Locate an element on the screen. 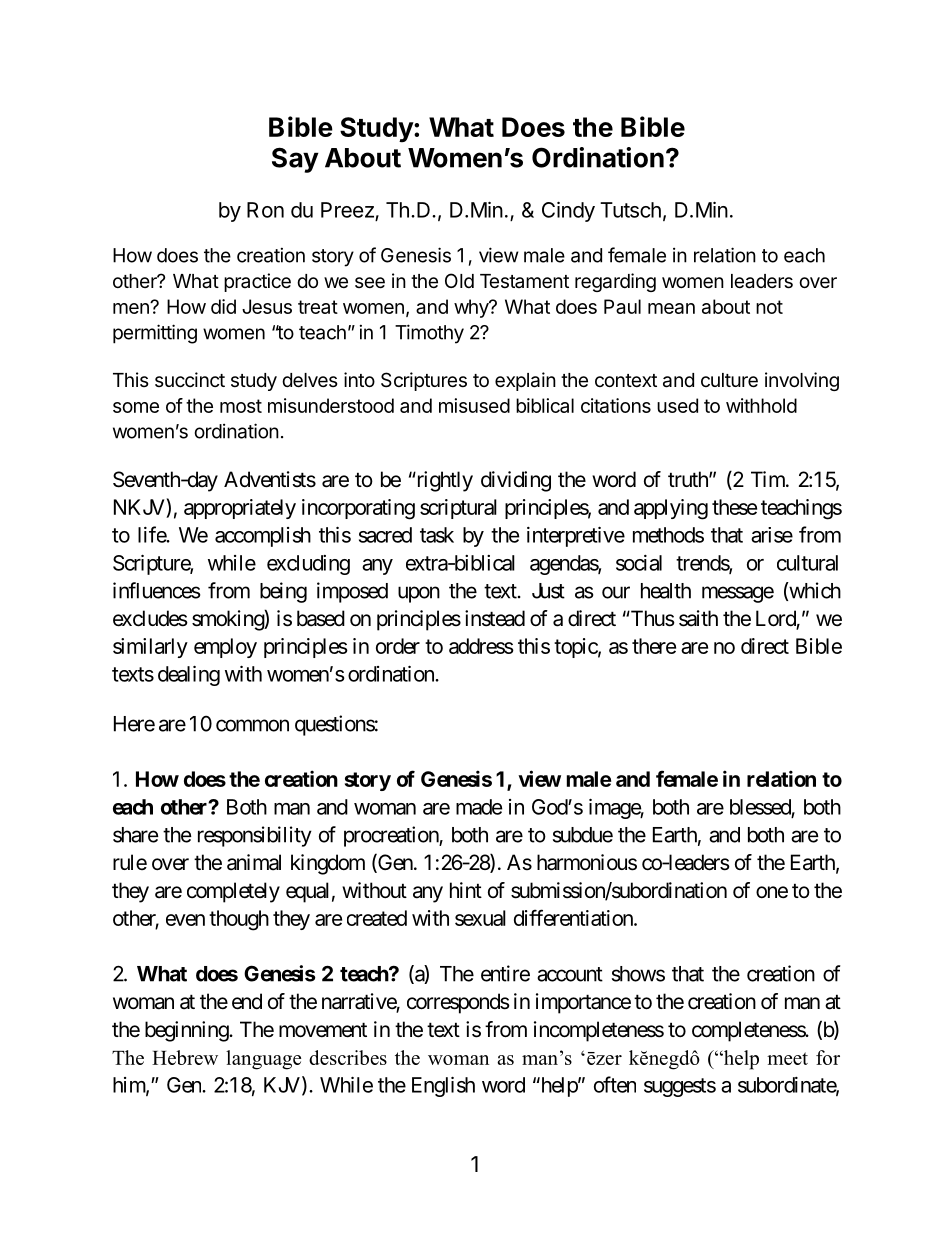 The height and width of the screenshot is (1233, 952). employ is located at coordinates (225, 648).
